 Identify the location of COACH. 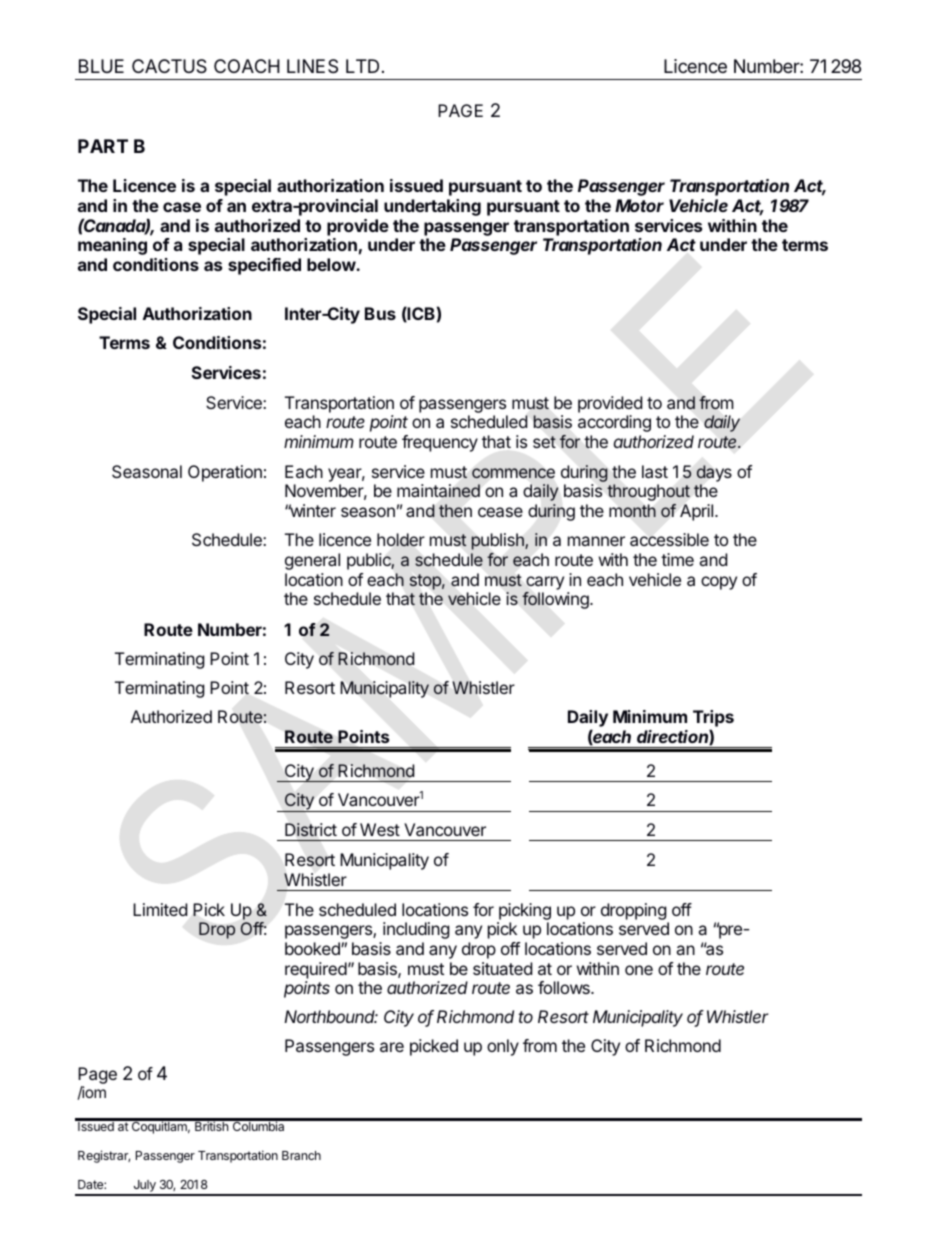
(247, 66).
